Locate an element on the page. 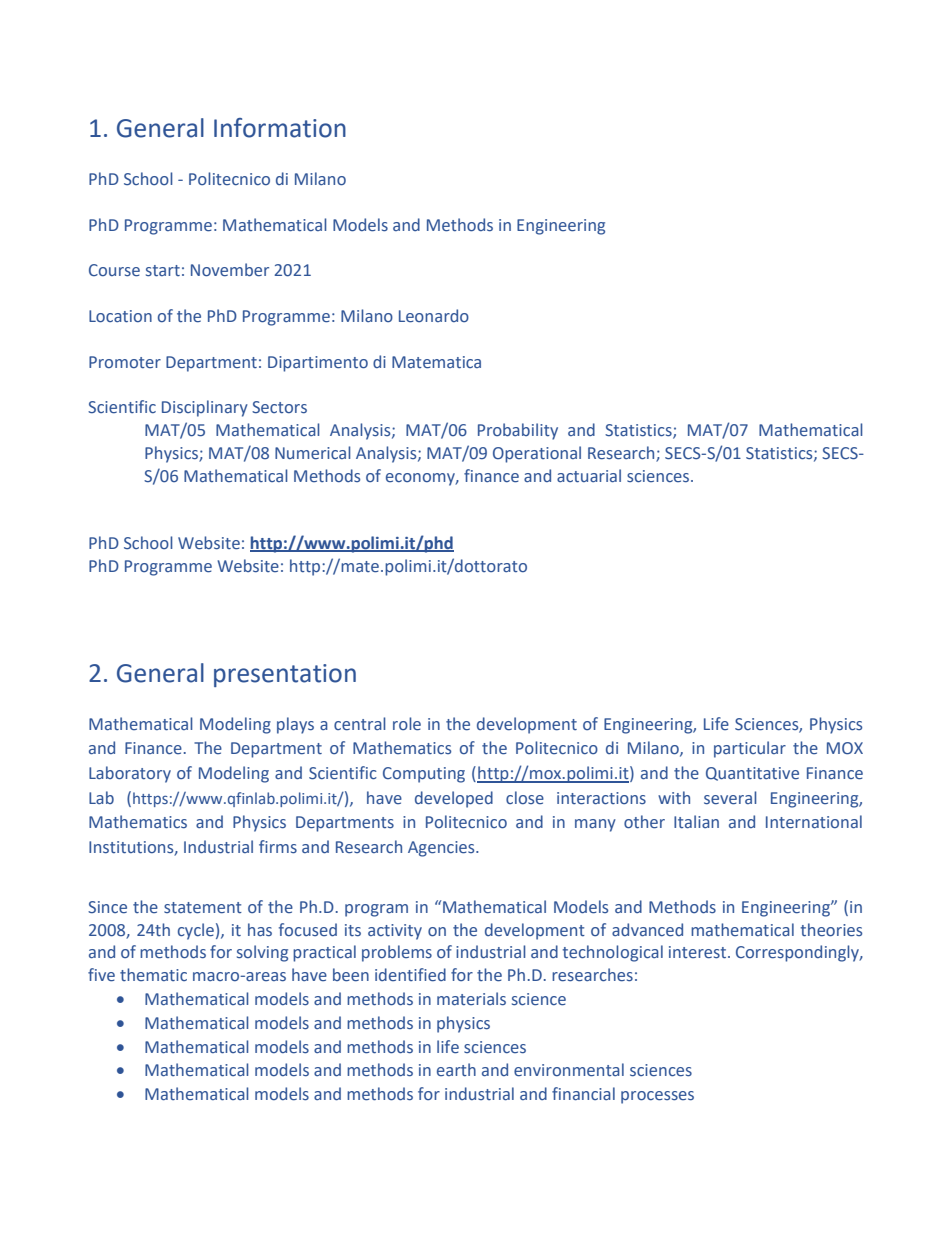  Italian is located at coordinates (696, 821).
